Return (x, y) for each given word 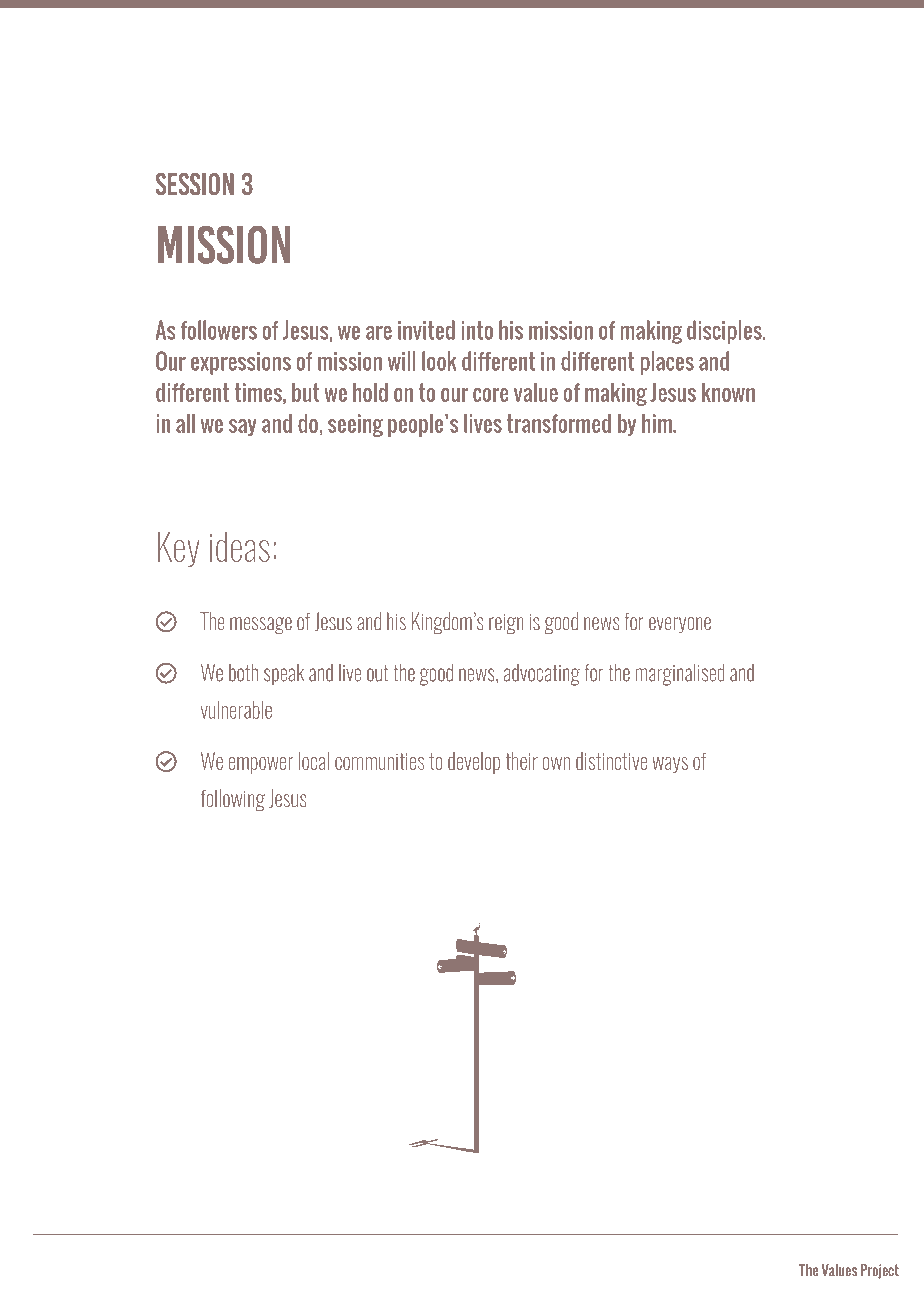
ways (670, 765)
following (233, 800)
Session (195, 184)
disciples (725, 332)
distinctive (611, 761)
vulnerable (236, 710)
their (521, 761)
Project (880, 1271)
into (477, 330)
